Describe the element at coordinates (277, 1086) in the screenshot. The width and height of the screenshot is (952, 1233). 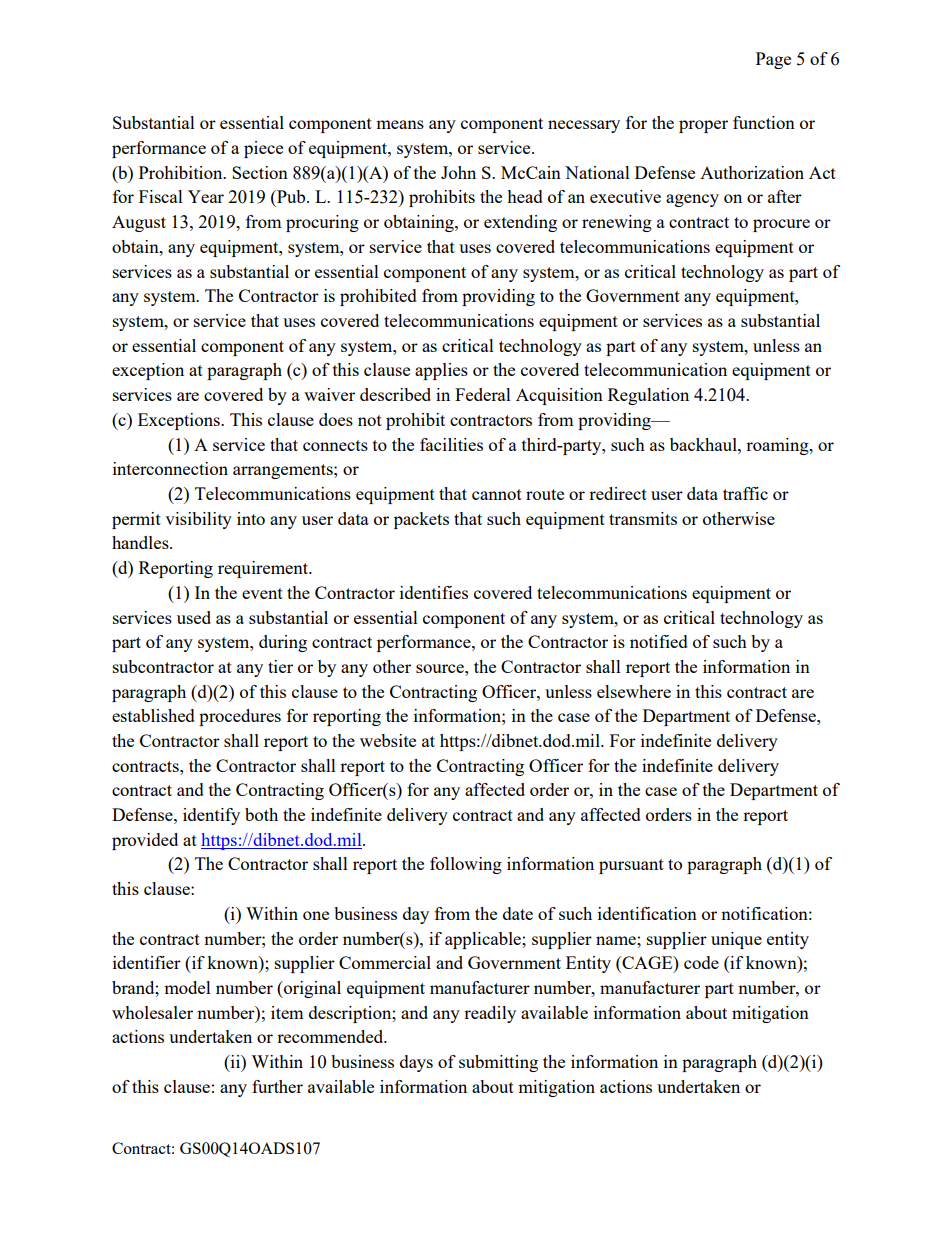
I see `further` at that location.
